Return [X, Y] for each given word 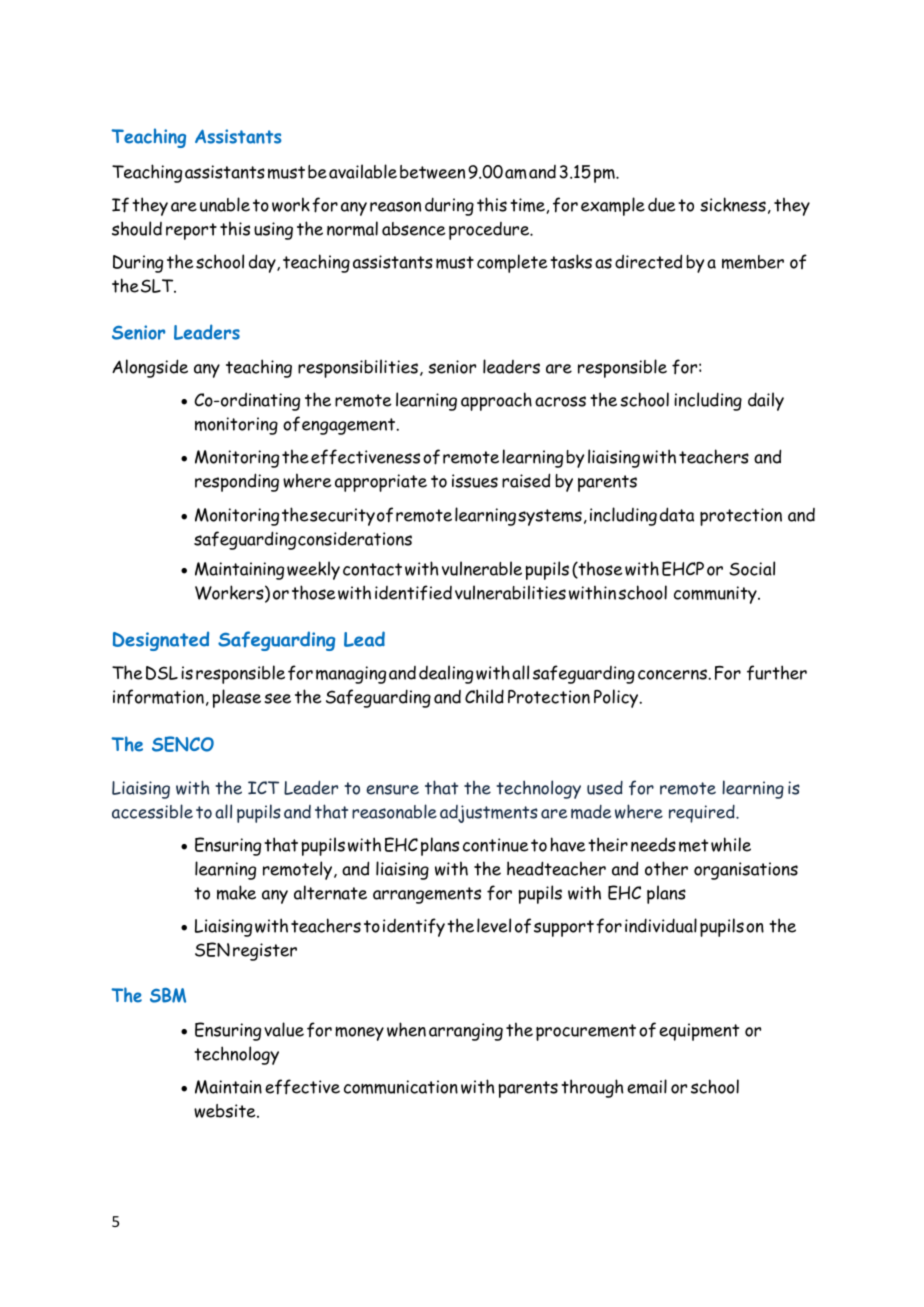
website [226, 1111]
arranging [466, 1032]
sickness [733, 204]
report [191, 231]
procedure [490, 231]
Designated [161, 641]
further [777, 673]
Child [484, 696]
